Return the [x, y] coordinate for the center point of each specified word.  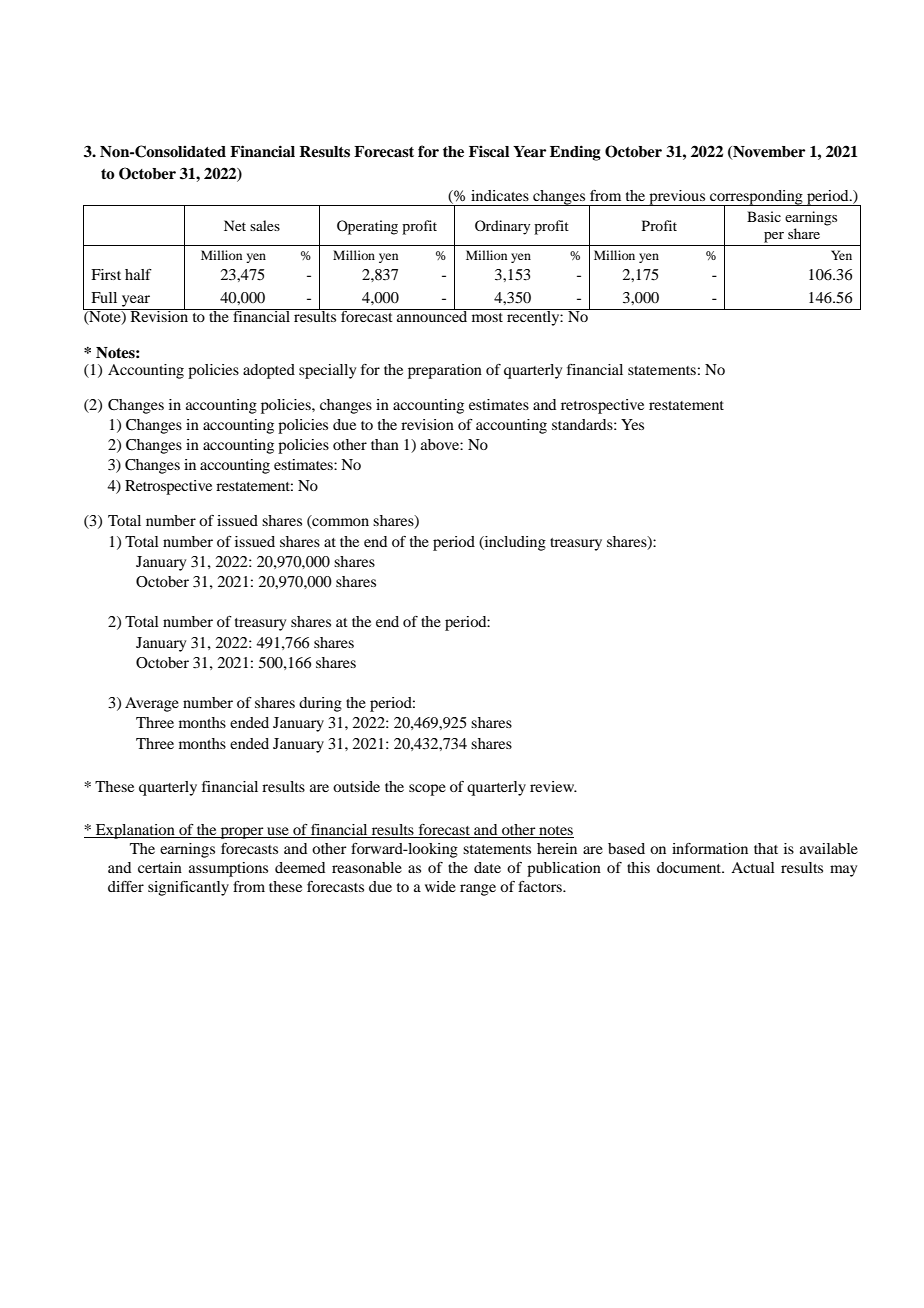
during [320, 704]
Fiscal [489, 151]
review [553, 786]
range [478, 890]
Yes [632, 424]
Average [152, 704]
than [385, 444]
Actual [753, 867]
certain [160, 867]
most [487, 317]
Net [235, 225]
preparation [445, 371]
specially [327, 371]
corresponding [756, 198]
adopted [269, 371]
